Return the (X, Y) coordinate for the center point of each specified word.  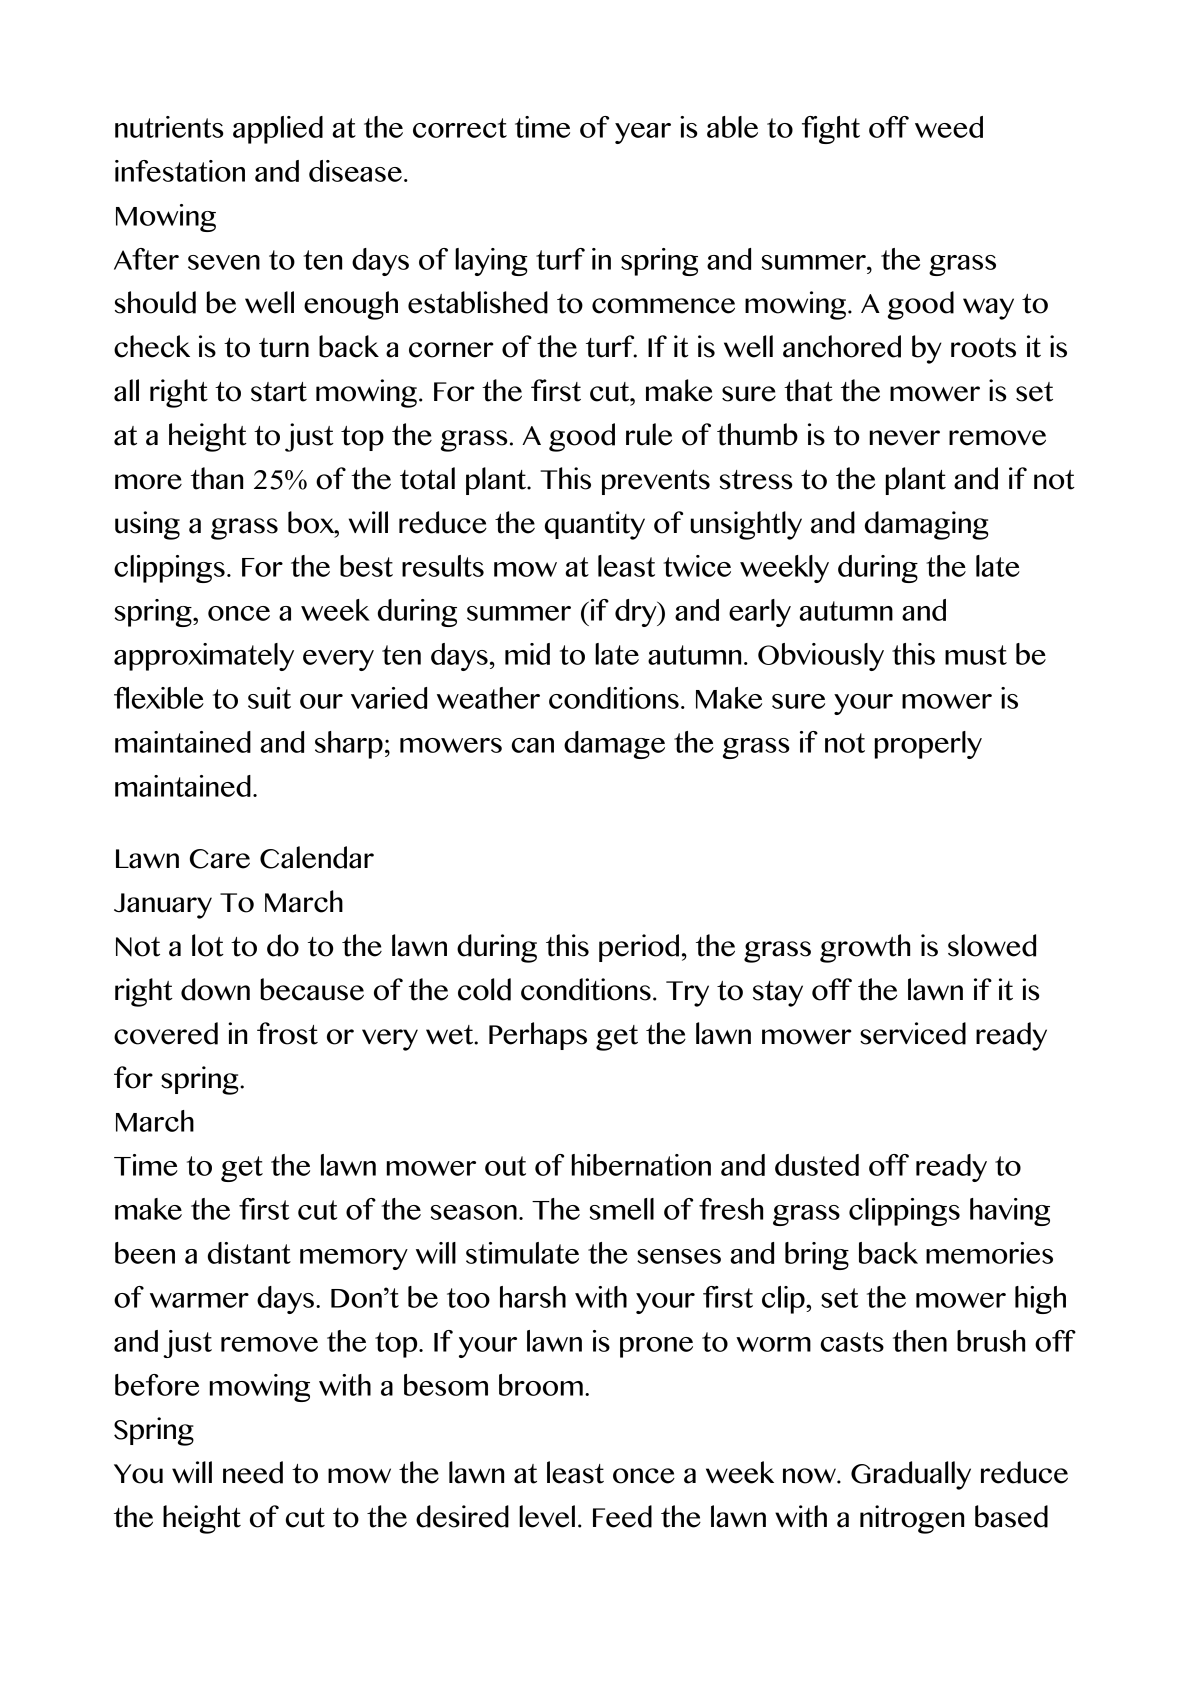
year (643, 133)
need (253, 1472)
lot (208, 945)
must (976, 655)
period (639, 948)
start (279, 392)
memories (989, 1253)
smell (622, 1209)
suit (269, 698)
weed (949, 127)
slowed (992, 945)
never (905, 438)
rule (649, 434)
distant (249, 1253)
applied (278, 130)
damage (614, 745)
